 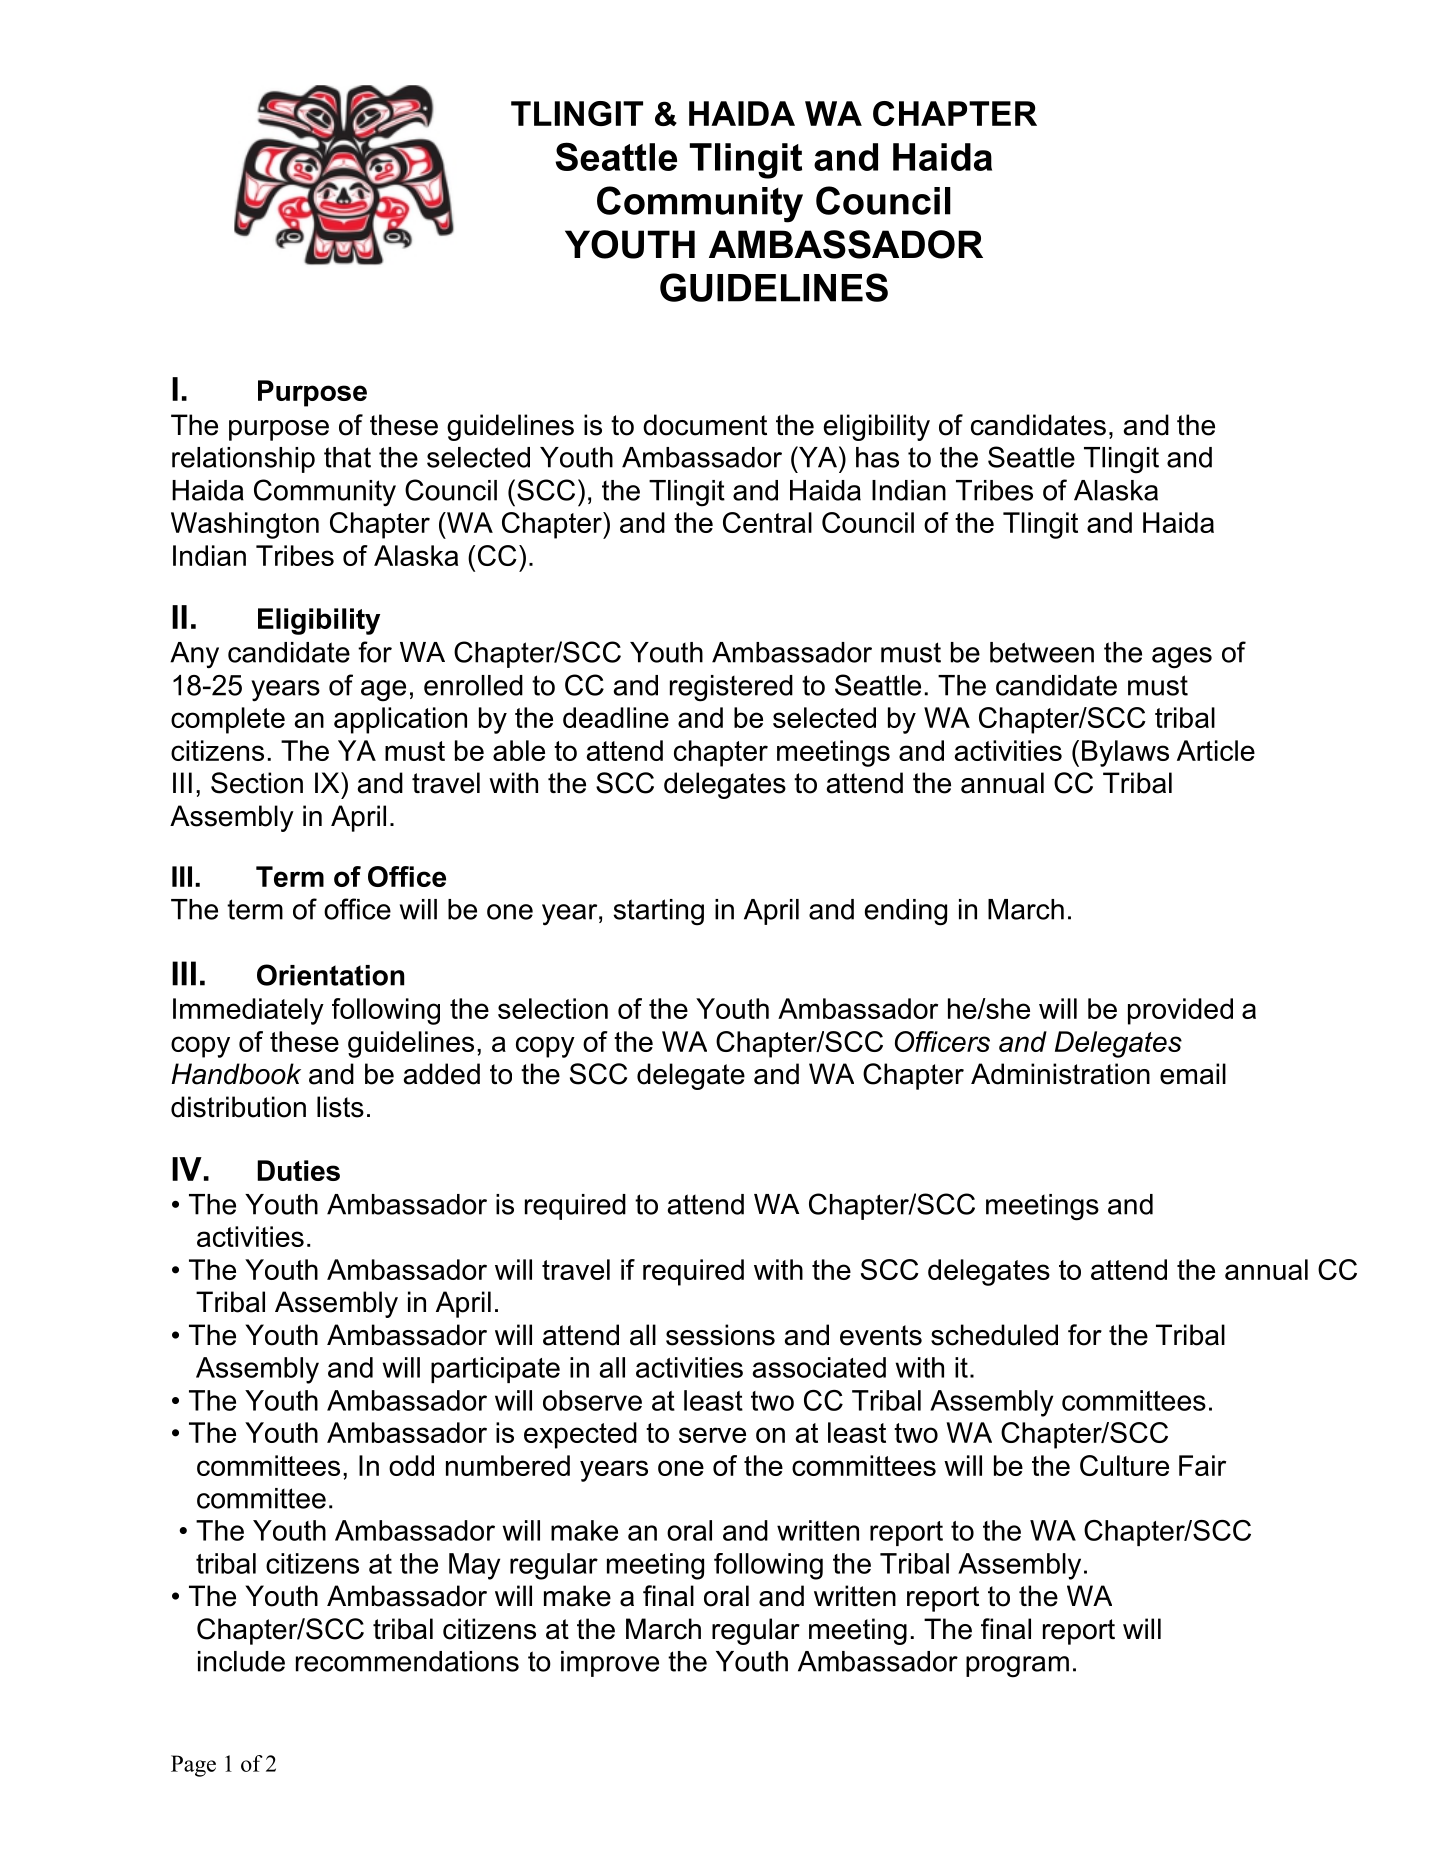 I want to click on Bylaws, so click(x=1125, y=753).
